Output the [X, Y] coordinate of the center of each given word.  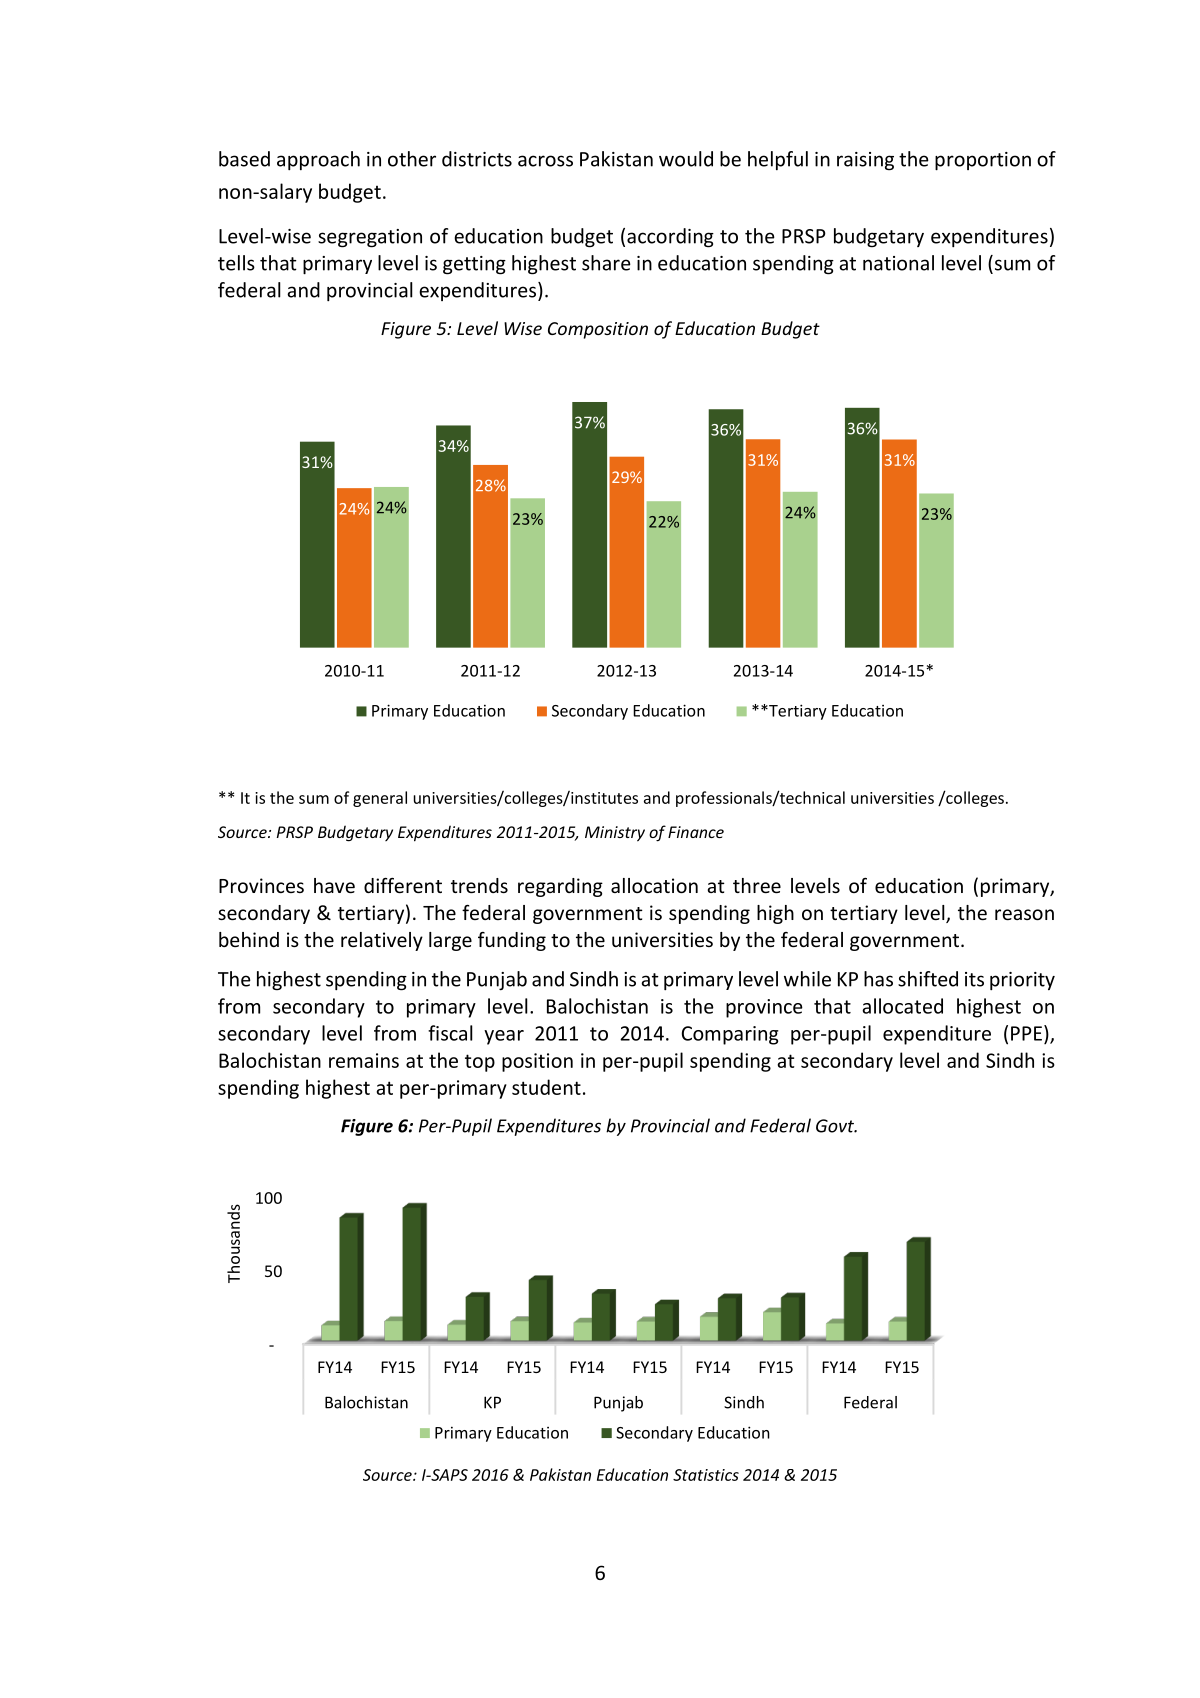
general [380, 799]
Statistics [706, 1475]
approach [318, 160]
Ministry [615, 834]
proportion [983, 161]
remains [364, 1060]
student [546, 1087]
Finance [696, 832]
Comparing [730, 1035]
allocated [902, 1006]
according [670, 238]
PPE [1026, 1033]
